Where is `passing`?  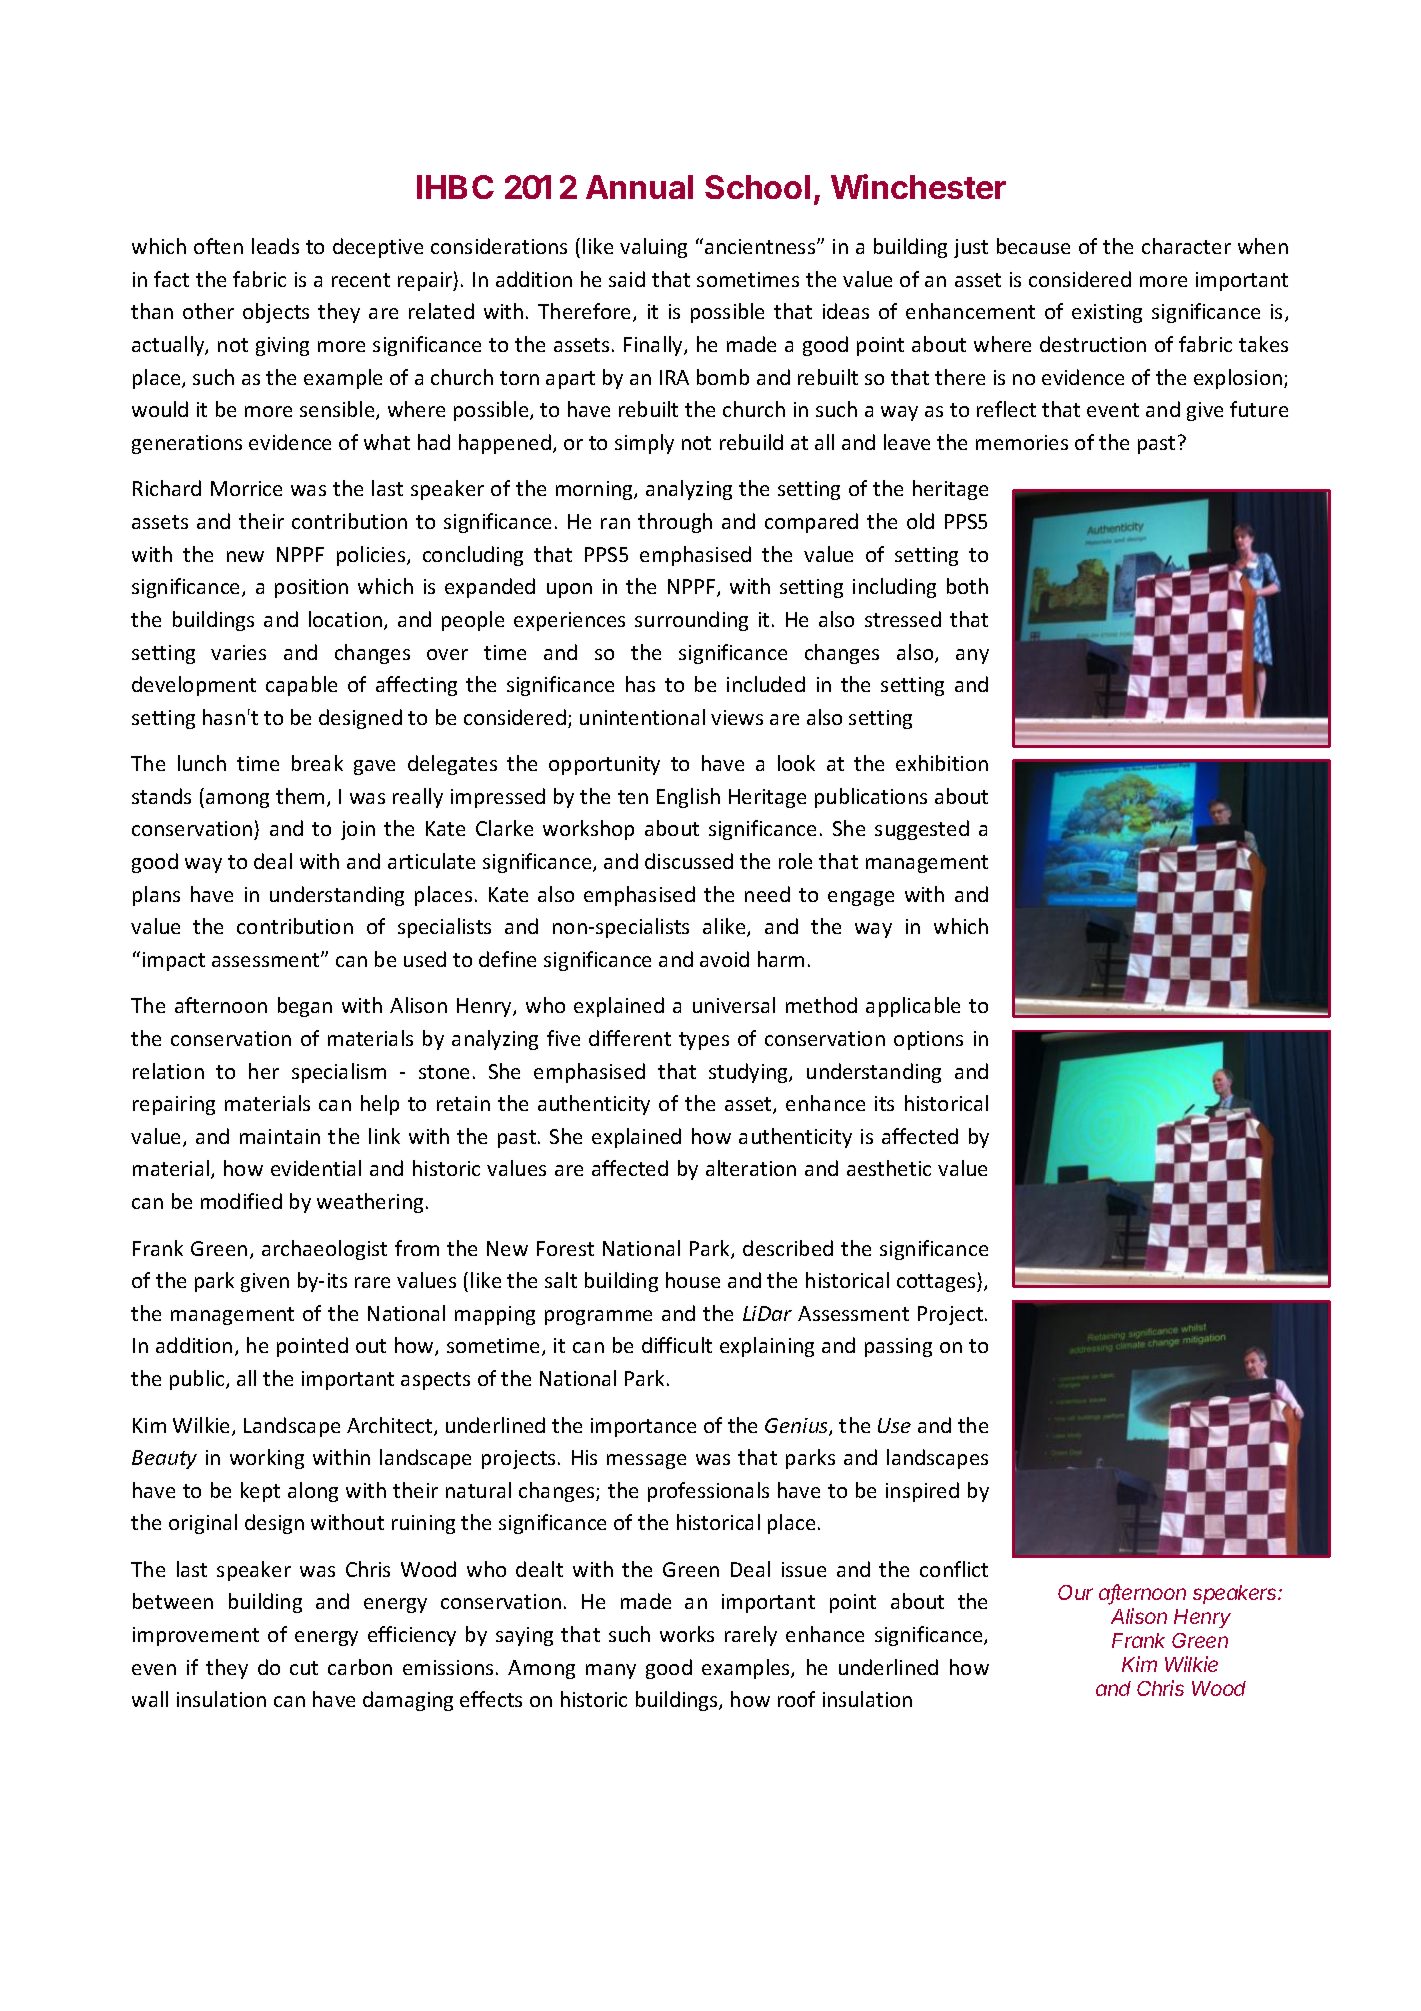 passing is located at coordinates (898, 1347).
